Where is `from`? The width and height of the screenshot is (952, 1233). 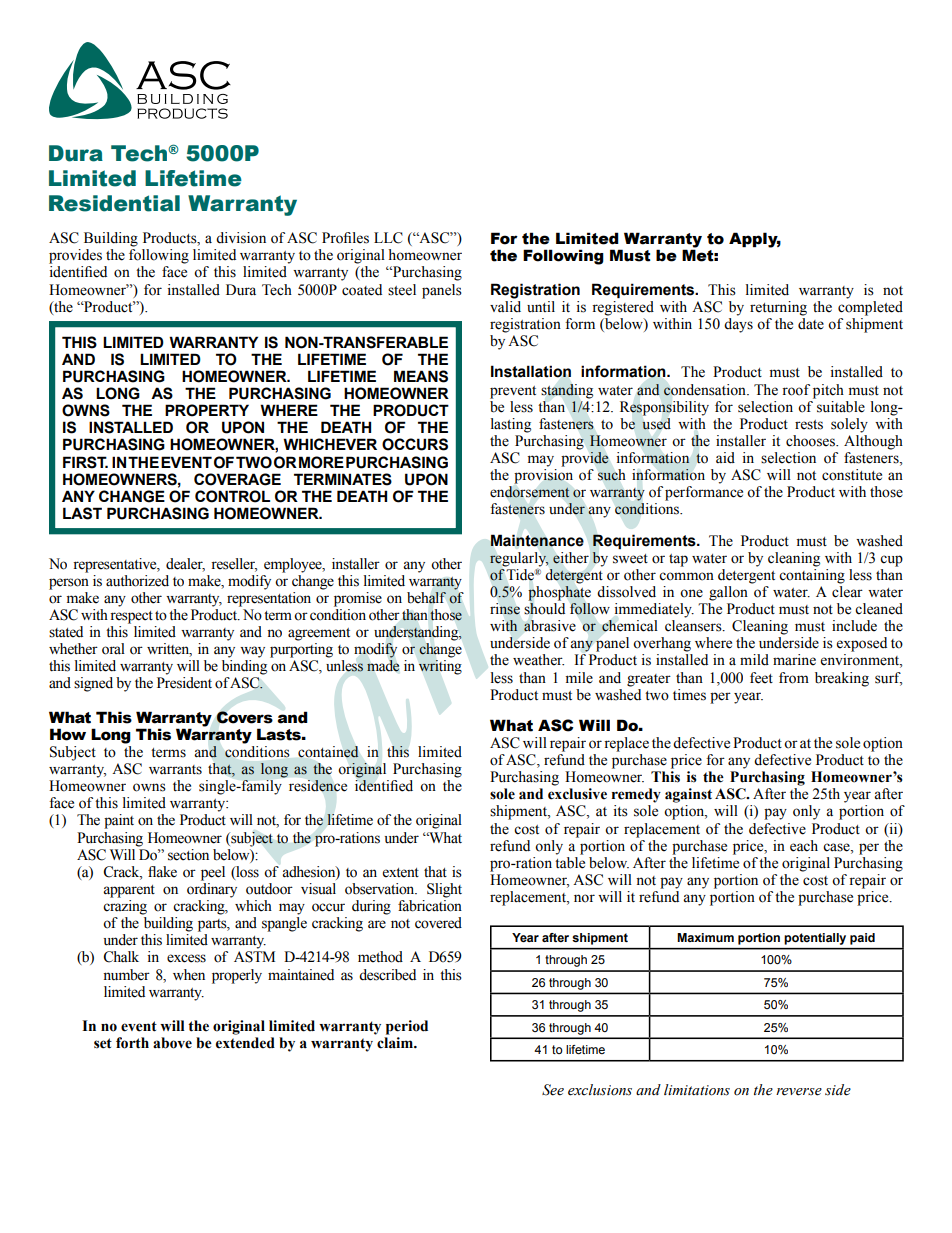
from is located at coordinates (794, 678).
